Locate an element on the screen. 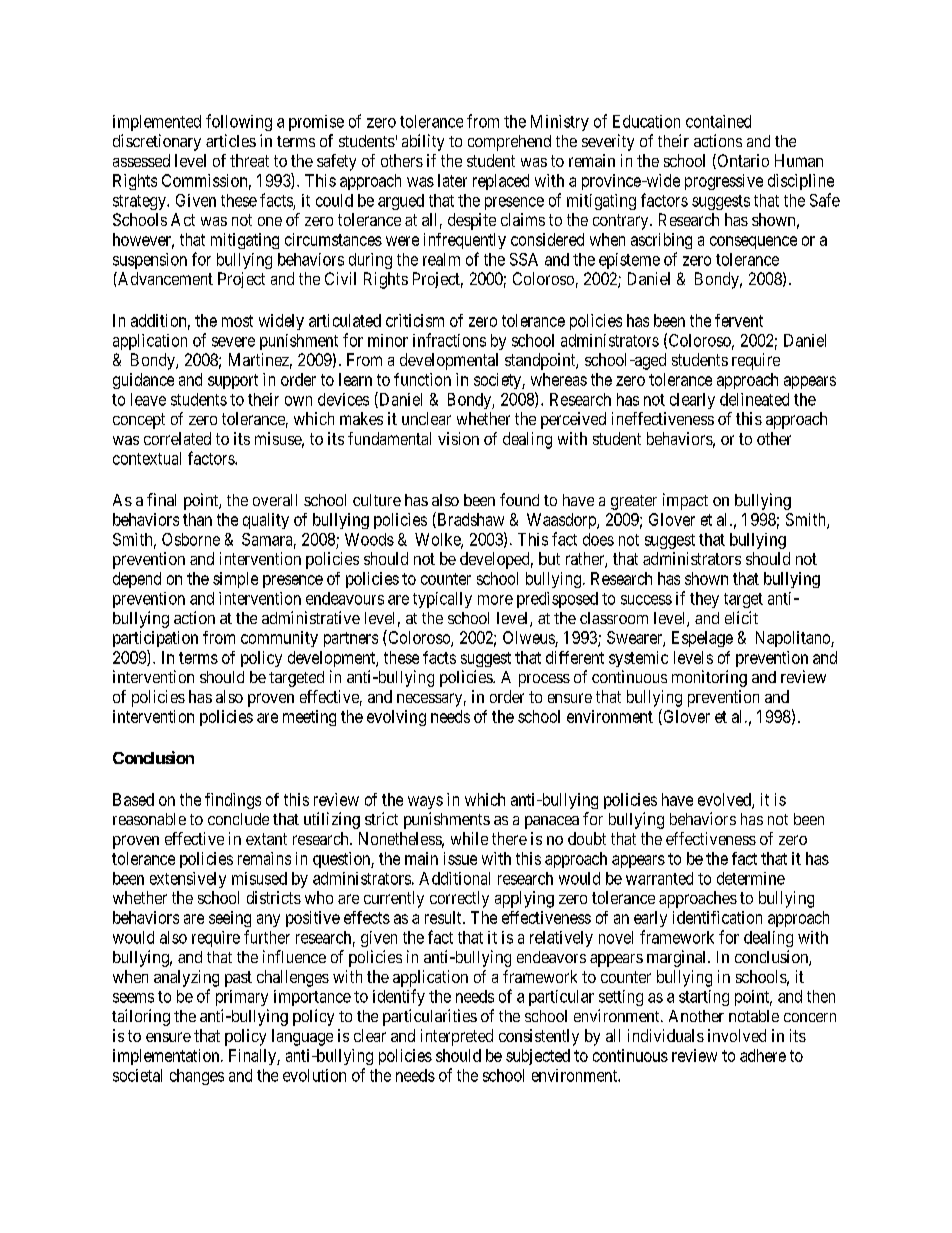 The height and width of the screenshot is (1233, 952). Ontario is located at coordinates (742, 161).
